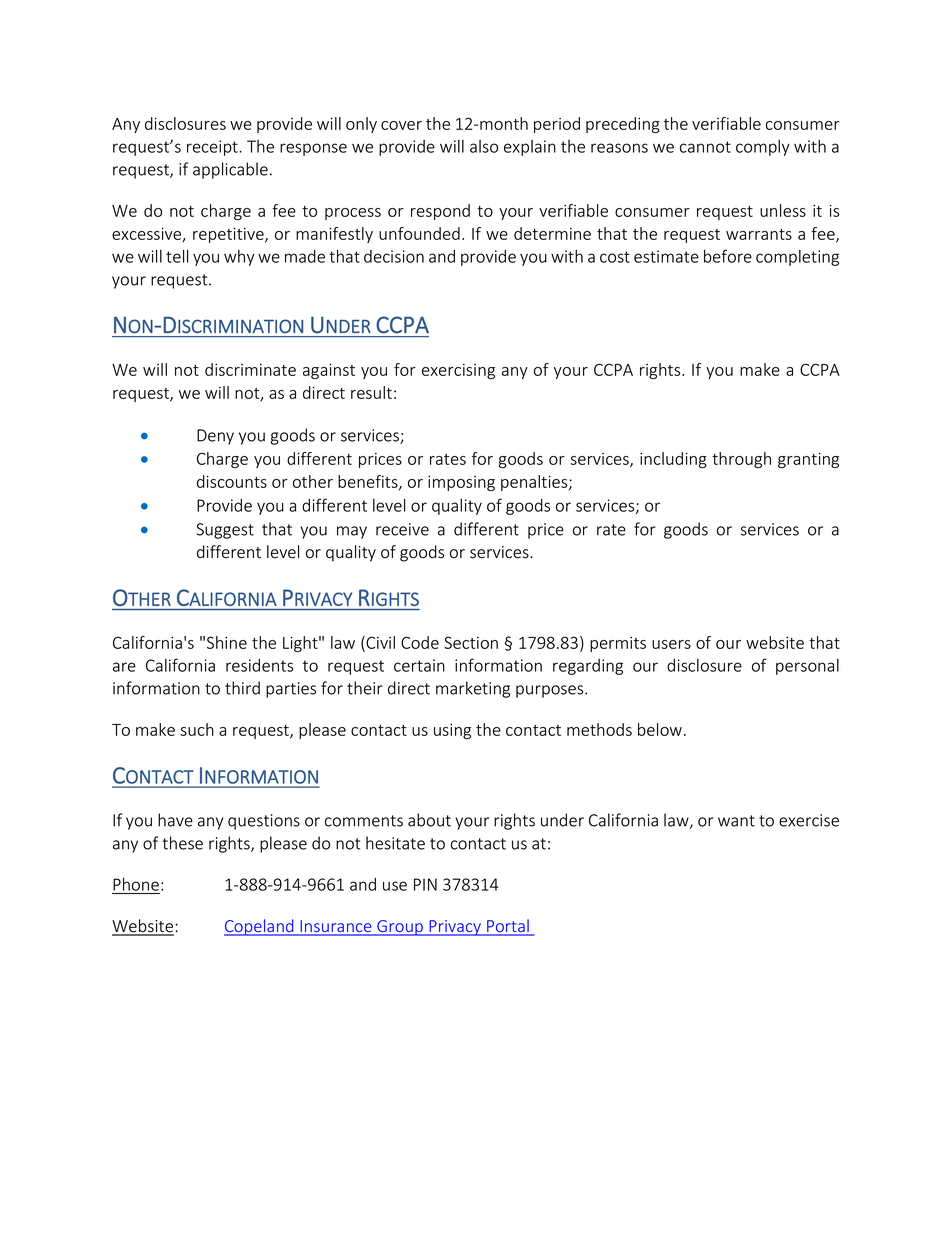  I want to click on receive, so click(402, 529).
